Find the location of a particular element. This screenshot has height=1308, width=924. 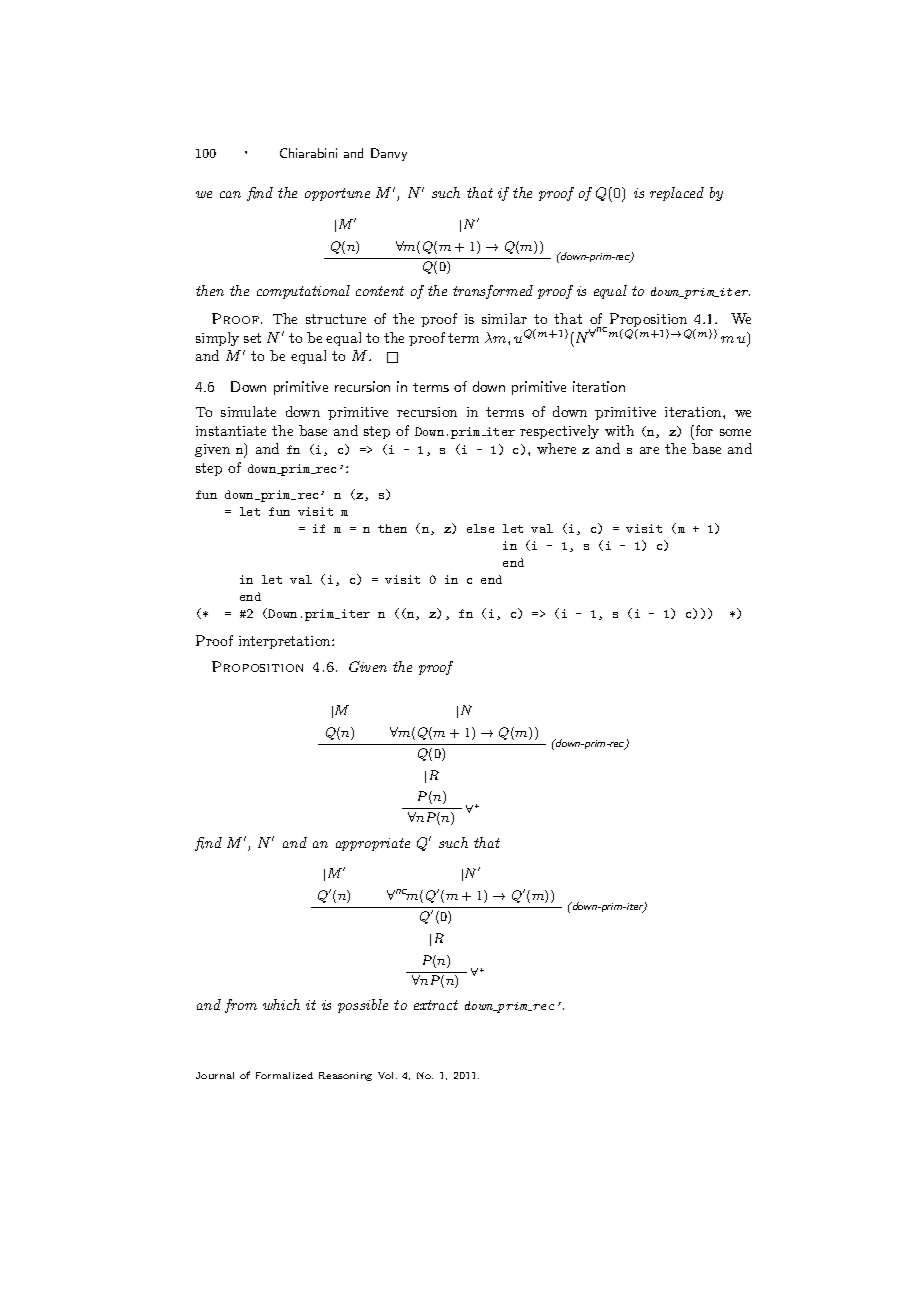

replaced is located at coordinates (677, 194).
